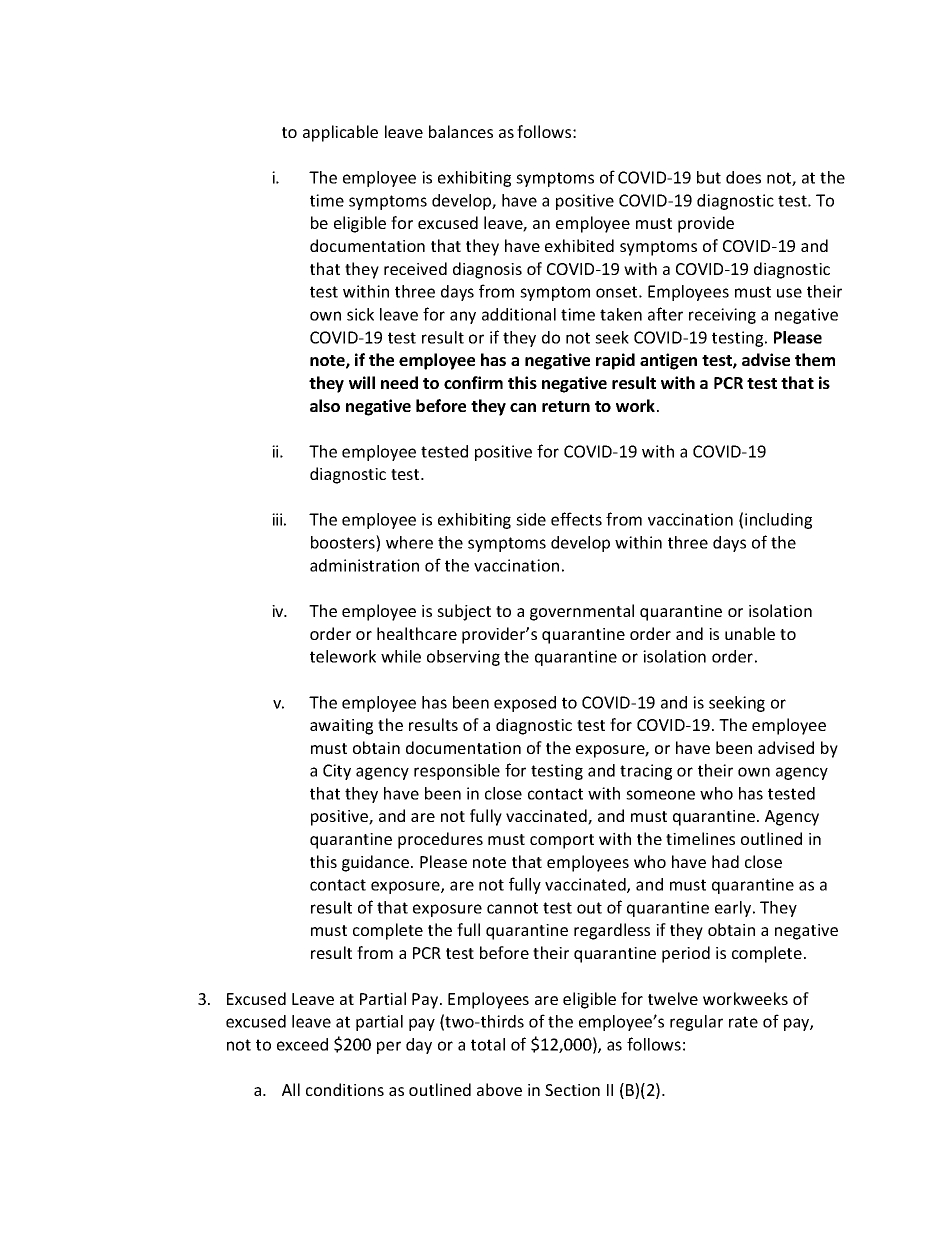 The image size is (952, 1233). Describe the element at coordinates (562, 841) in the document. I see `comport` at that location.
